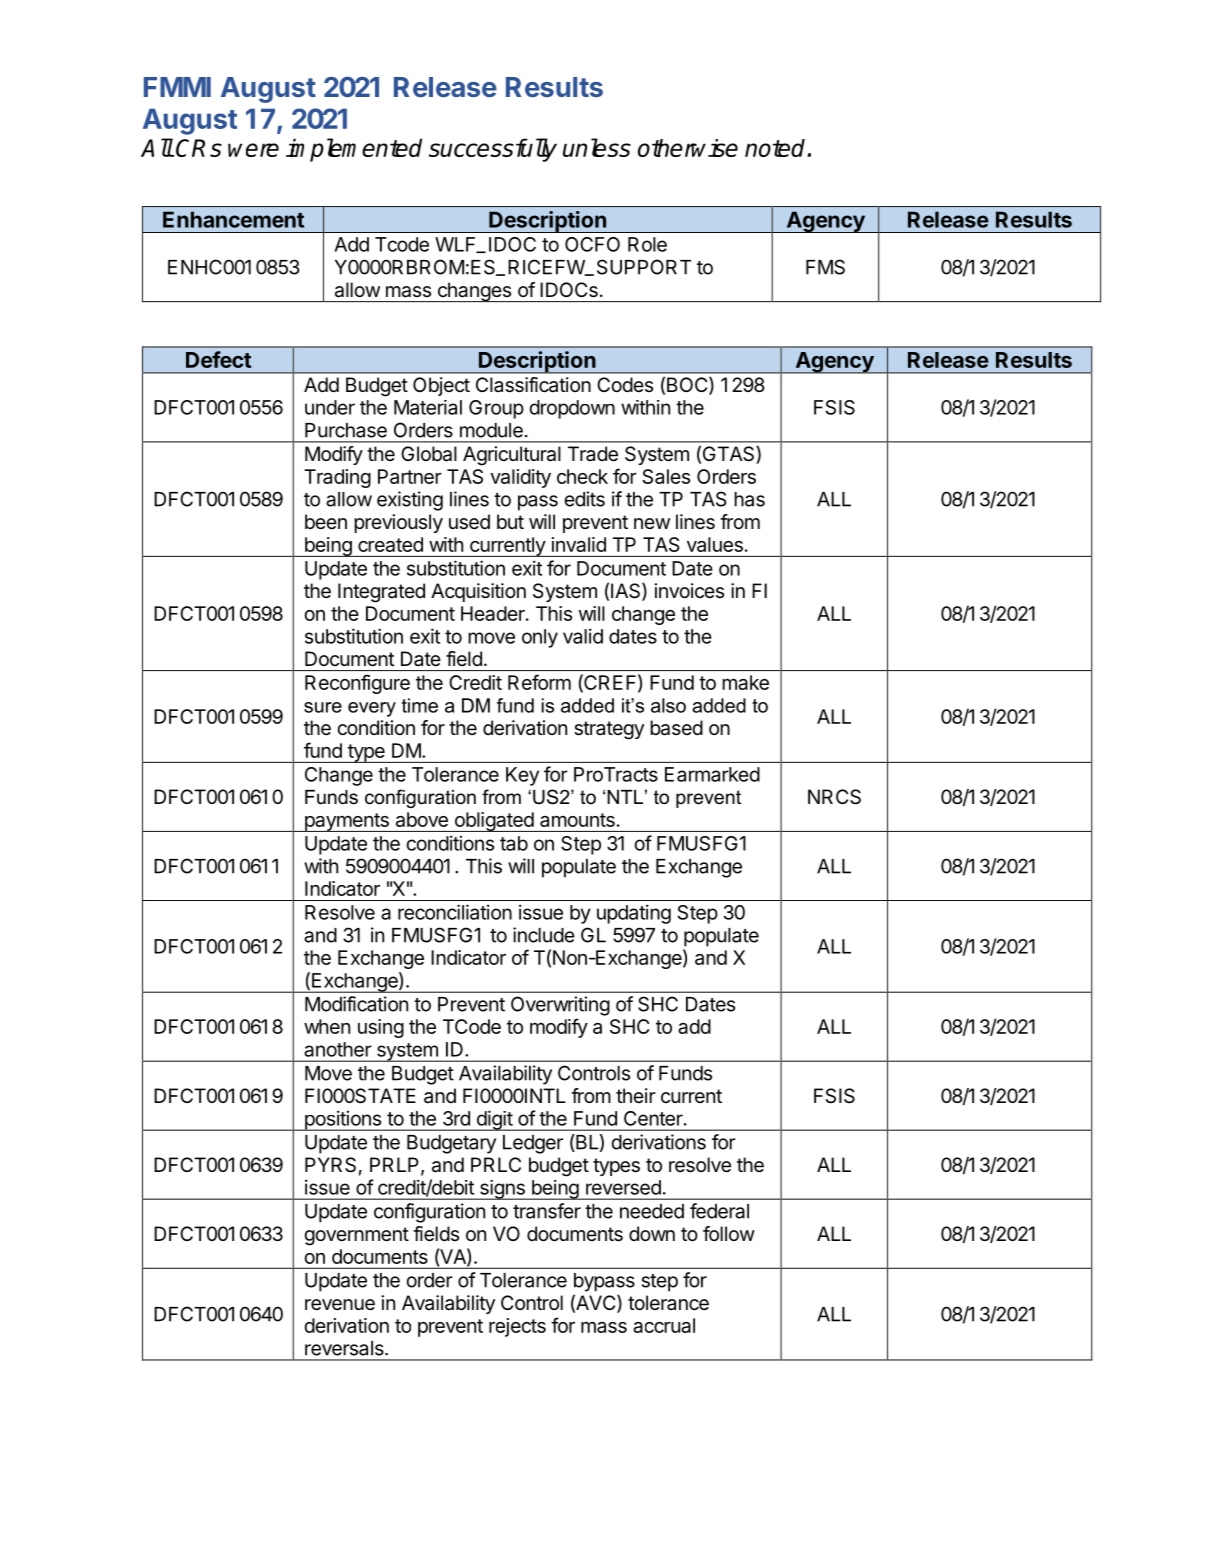 This page has width=1207, height=1562. Describe the element at coordinates (323, 707) in the page. I see `sure` at that location.
